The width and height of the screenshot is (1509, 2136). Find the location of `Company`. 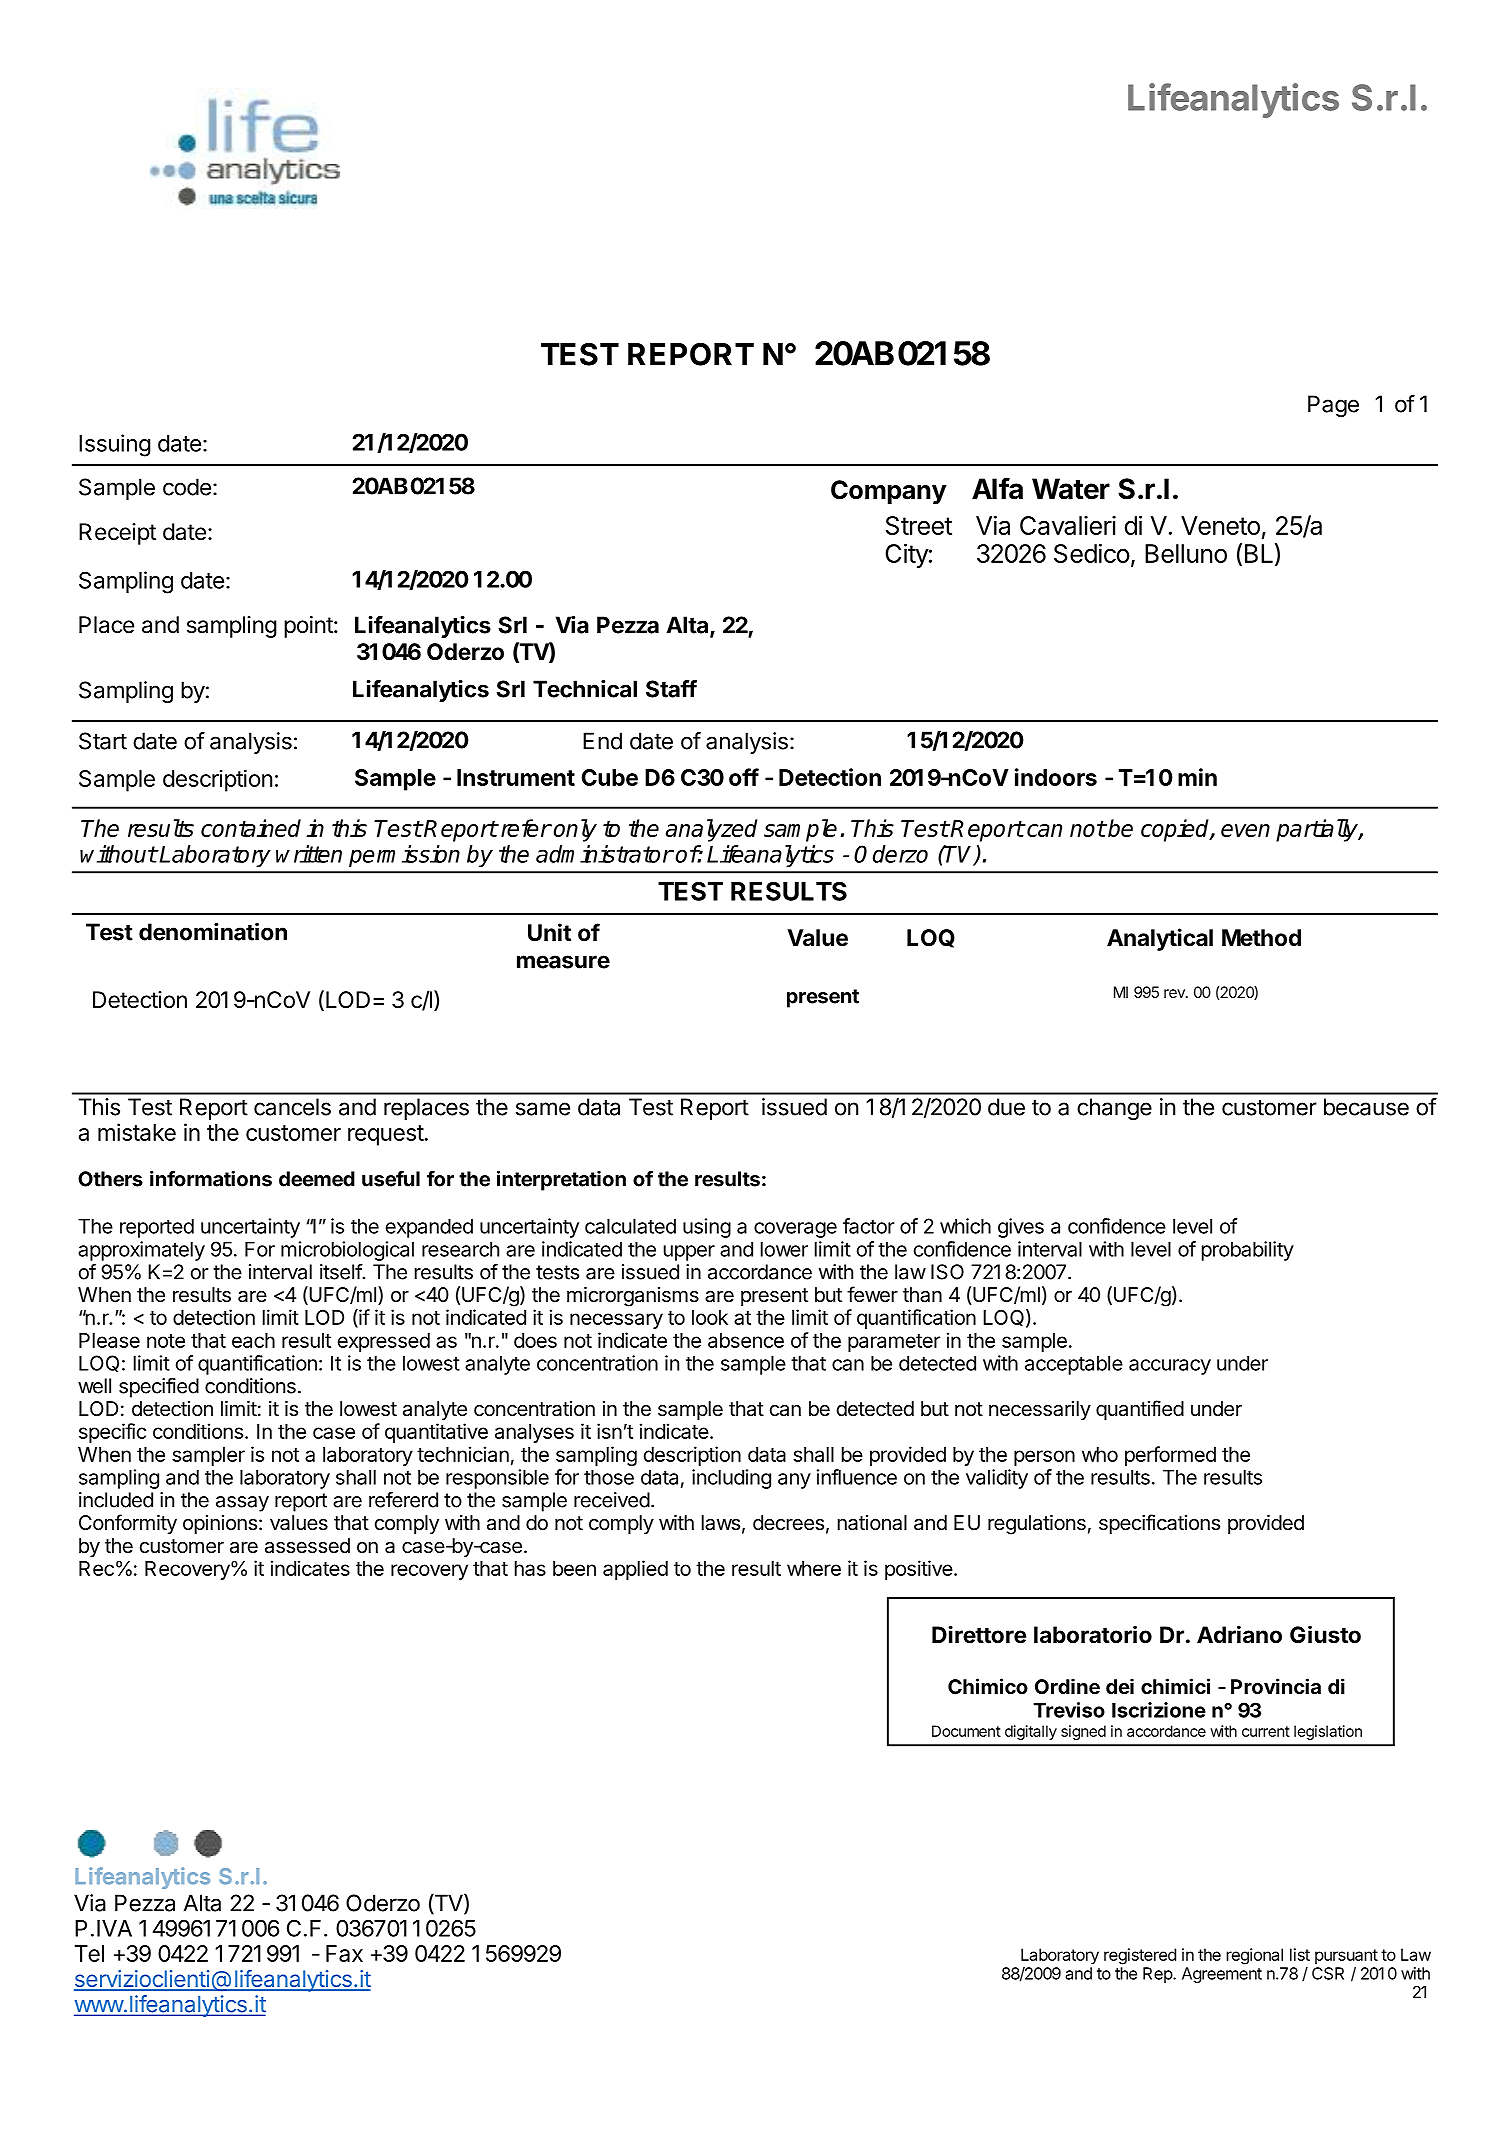

Company is located at coordinates (888, 492).
